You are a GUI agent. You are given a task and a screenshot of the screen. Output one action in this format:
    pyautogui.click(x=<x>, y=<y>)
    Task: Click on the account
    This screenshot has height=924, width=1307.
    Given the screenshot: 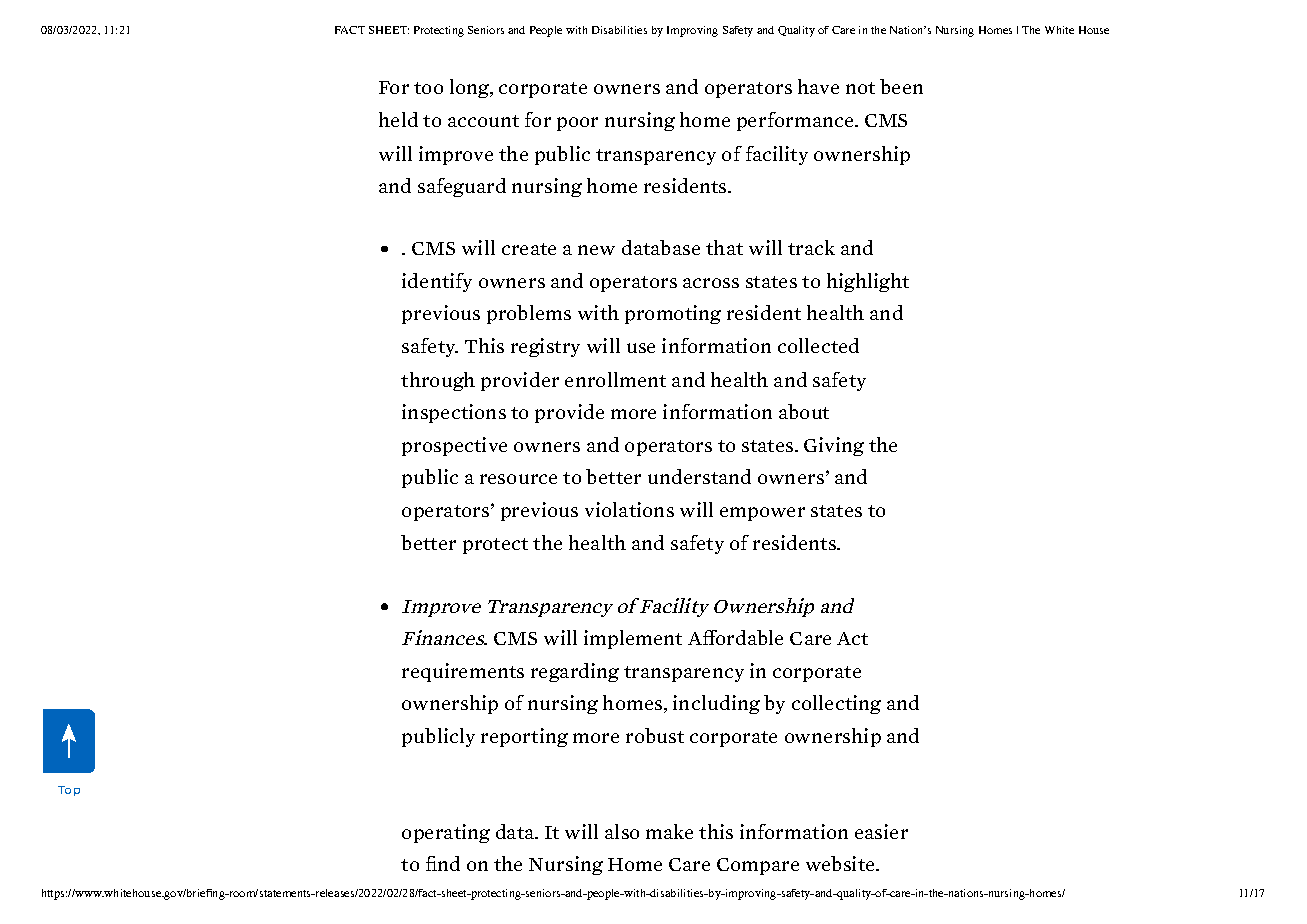 What is the action you would take?
    pyautogui.click(x=483, y=121)
